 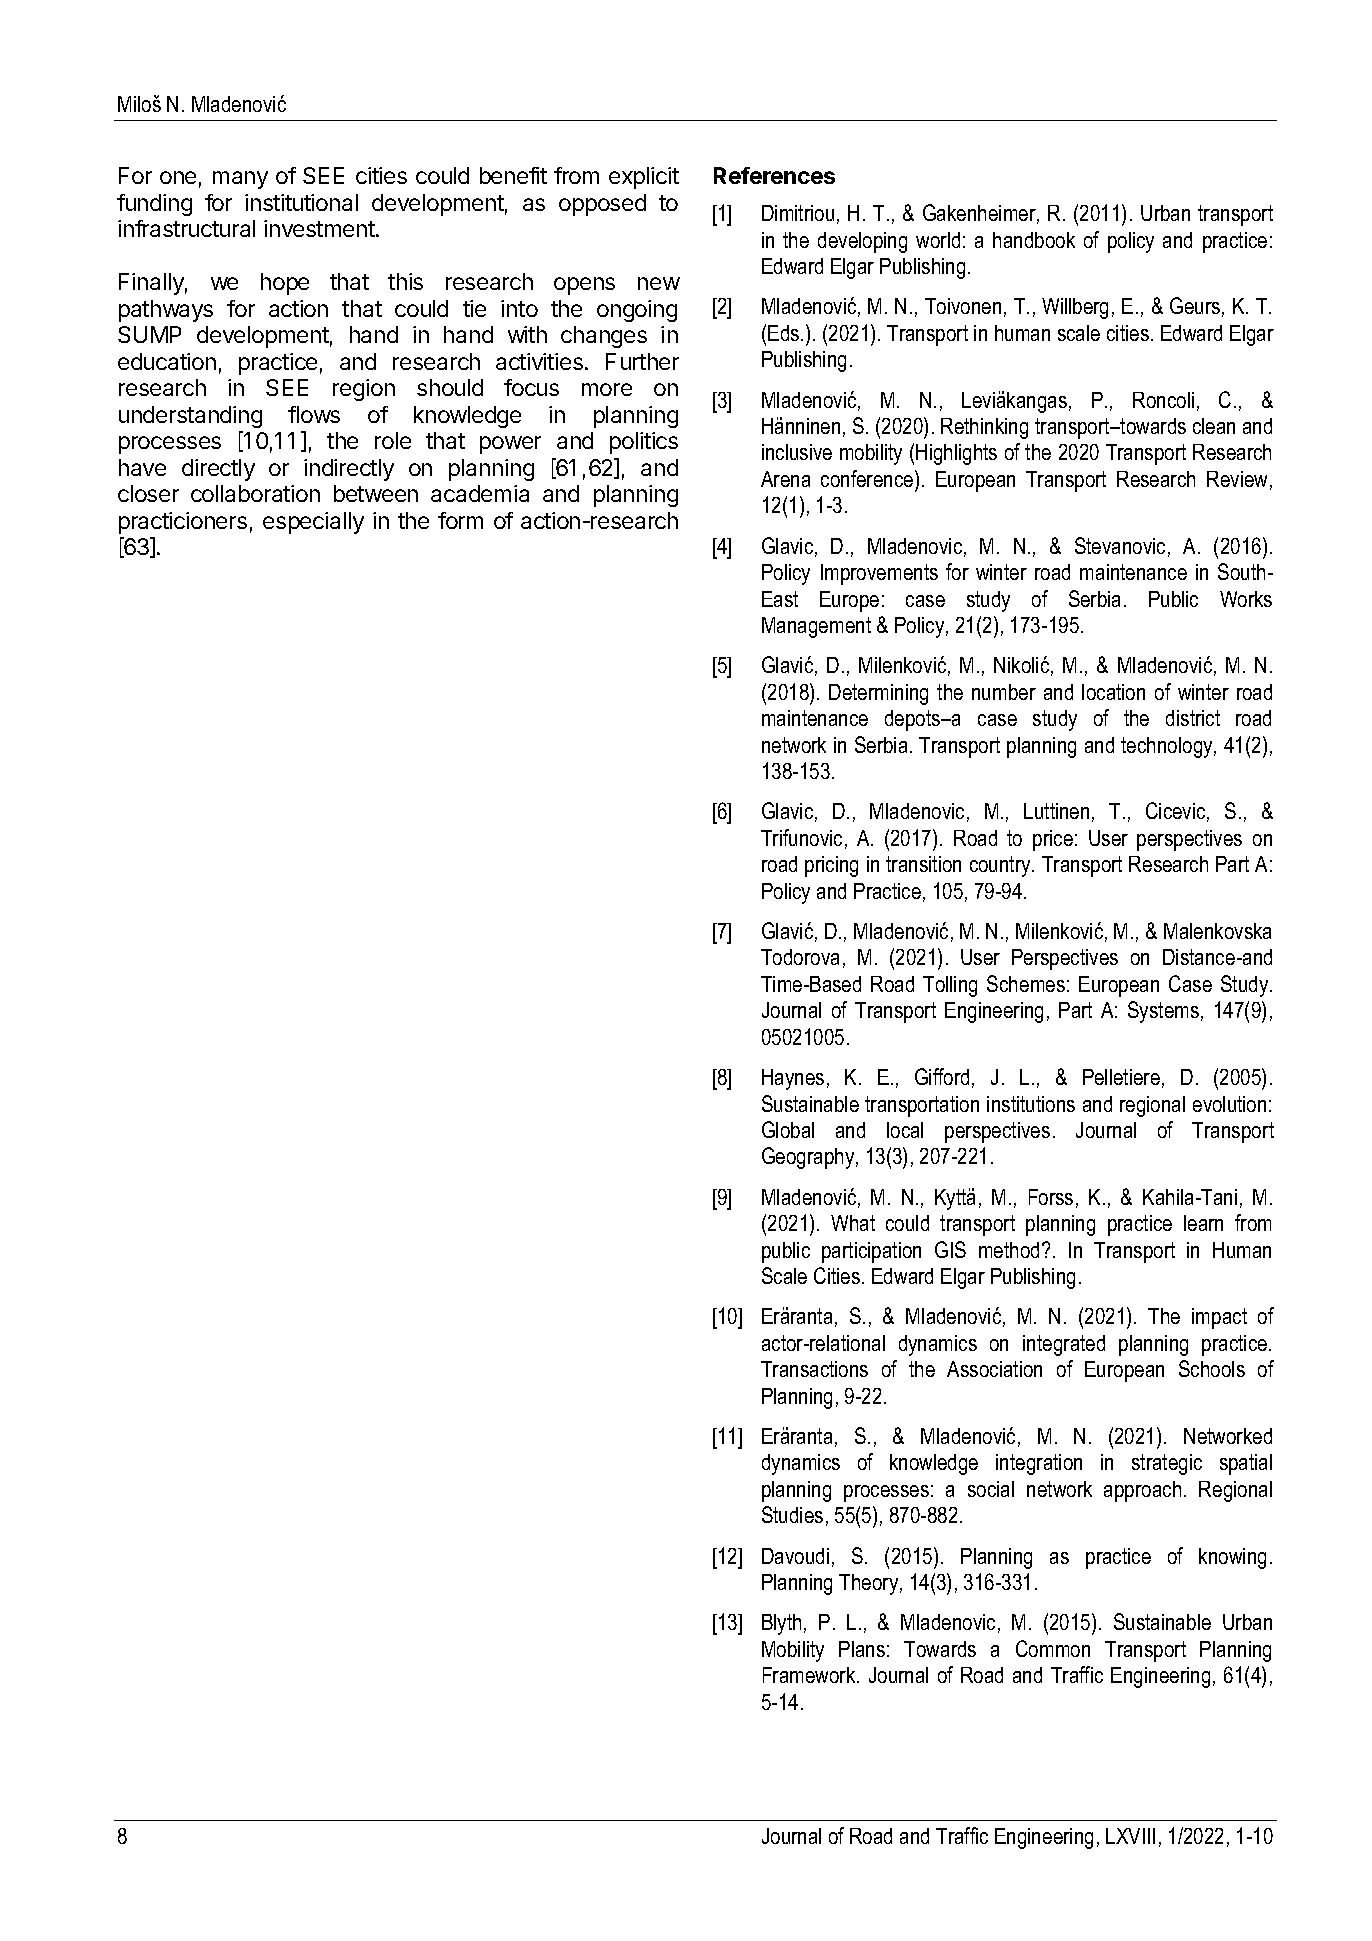 What do you see at coordinates (301, 202) in the document?
I see `institutional` at bounding box center [301, 202].
